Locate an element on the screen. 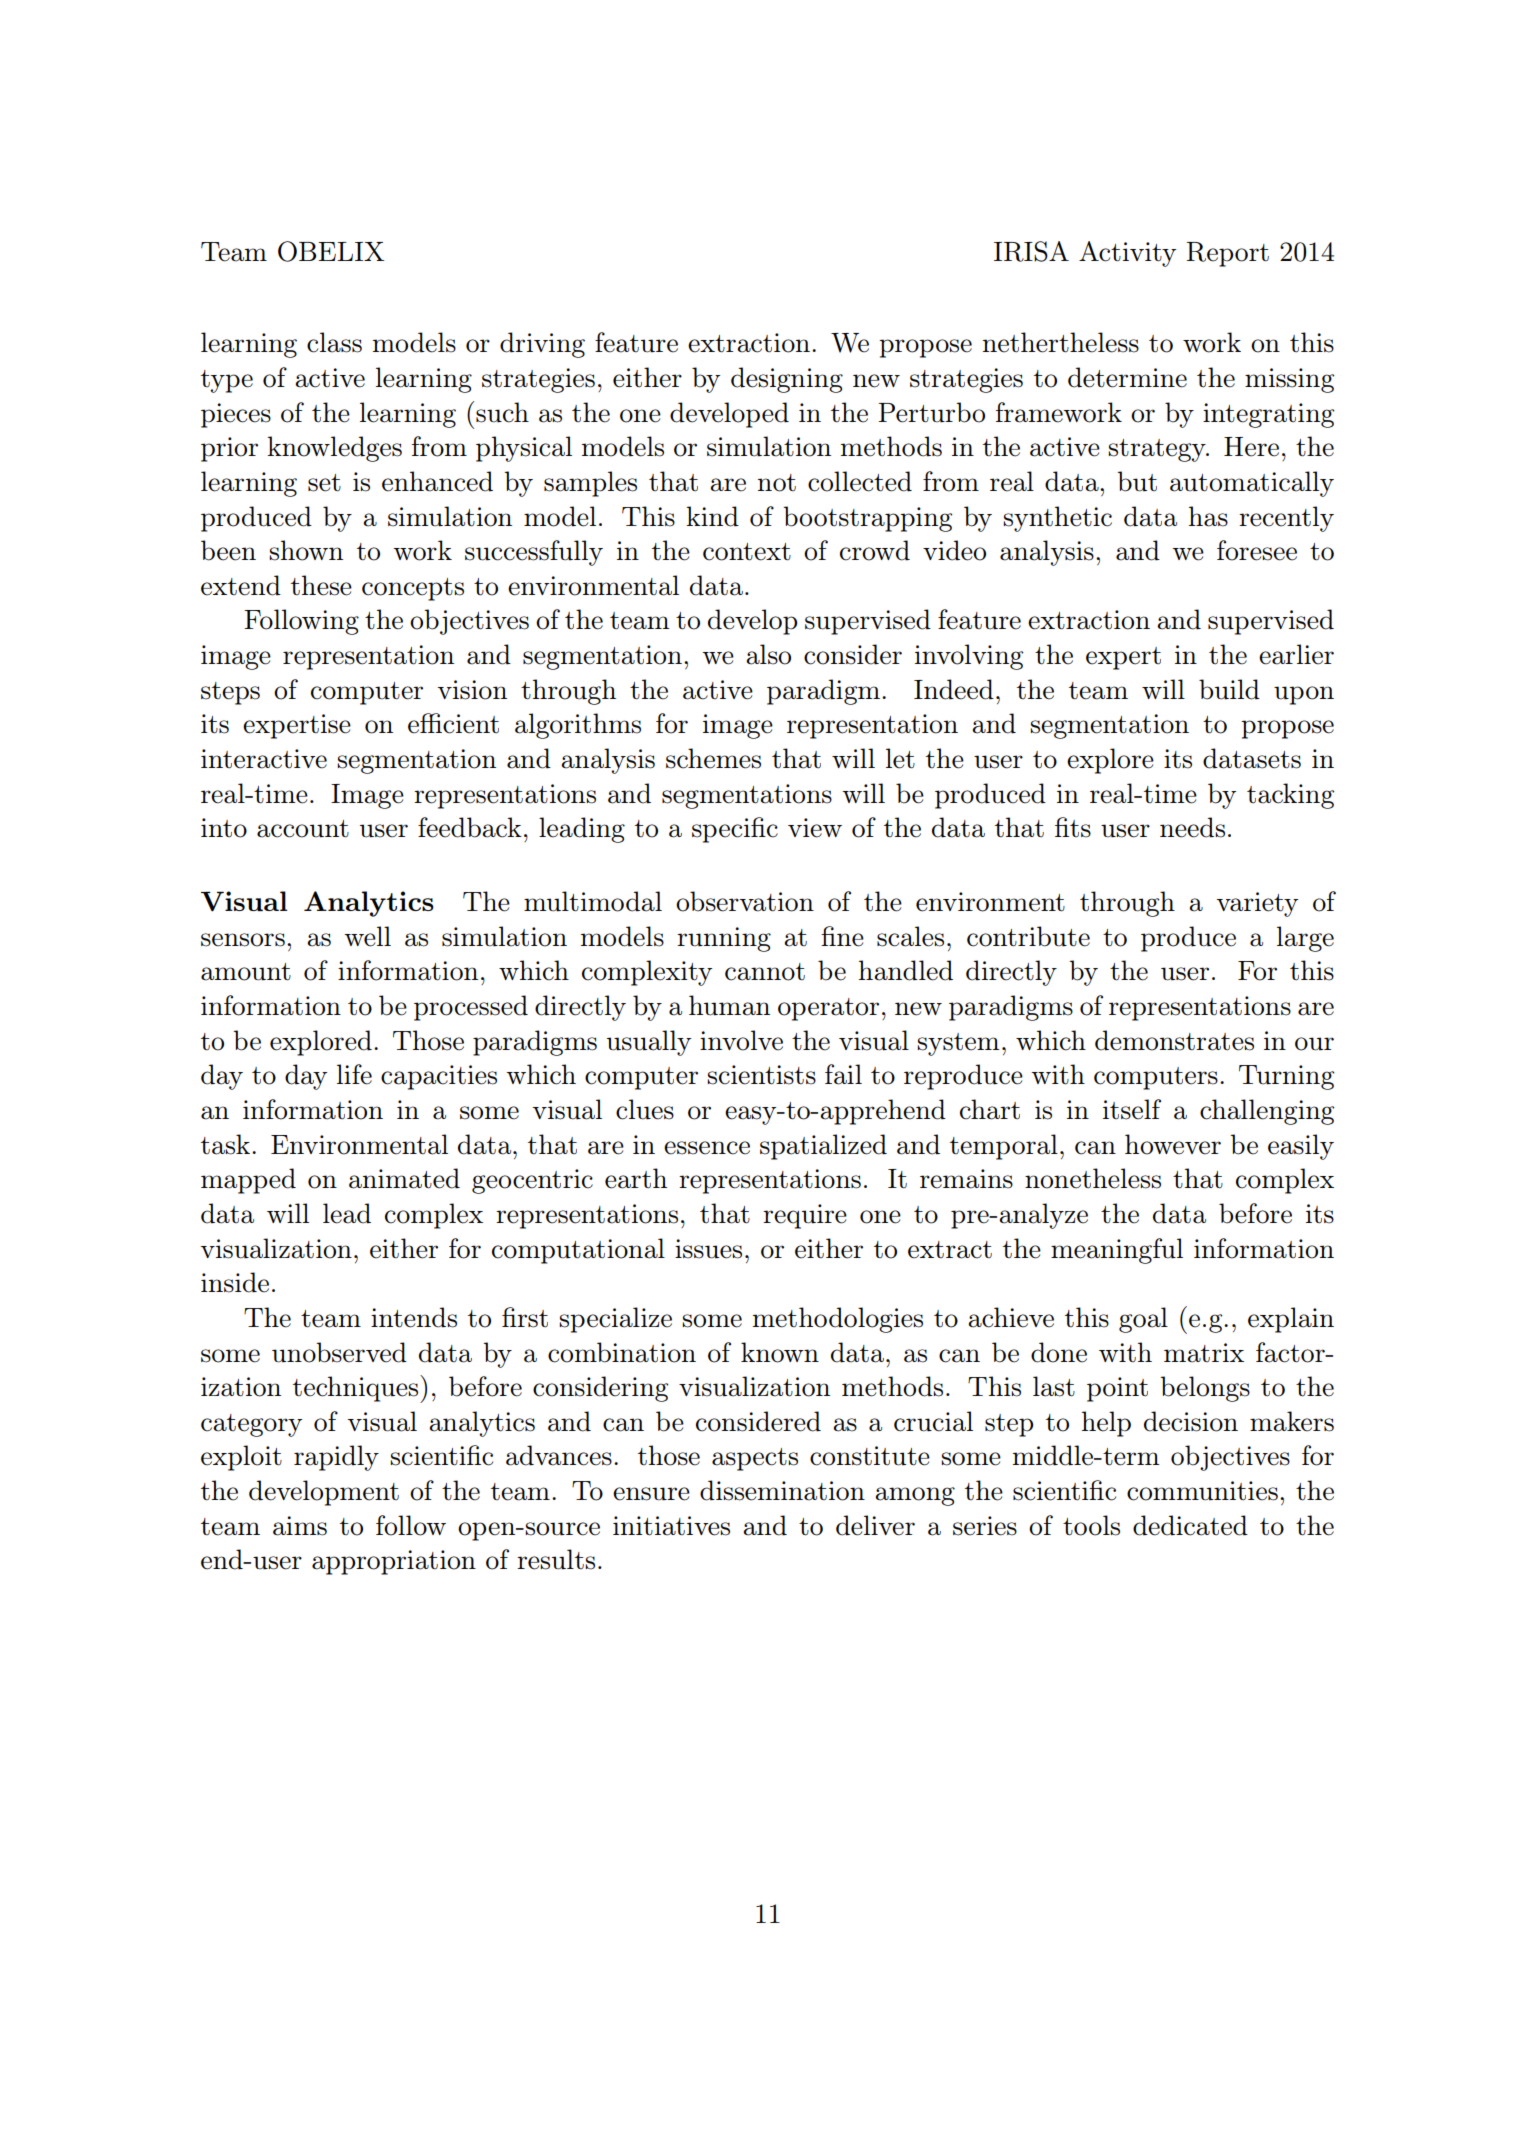 This screenshot has width=1523, height=2153. aims is located at coordinates (300, 1526).
